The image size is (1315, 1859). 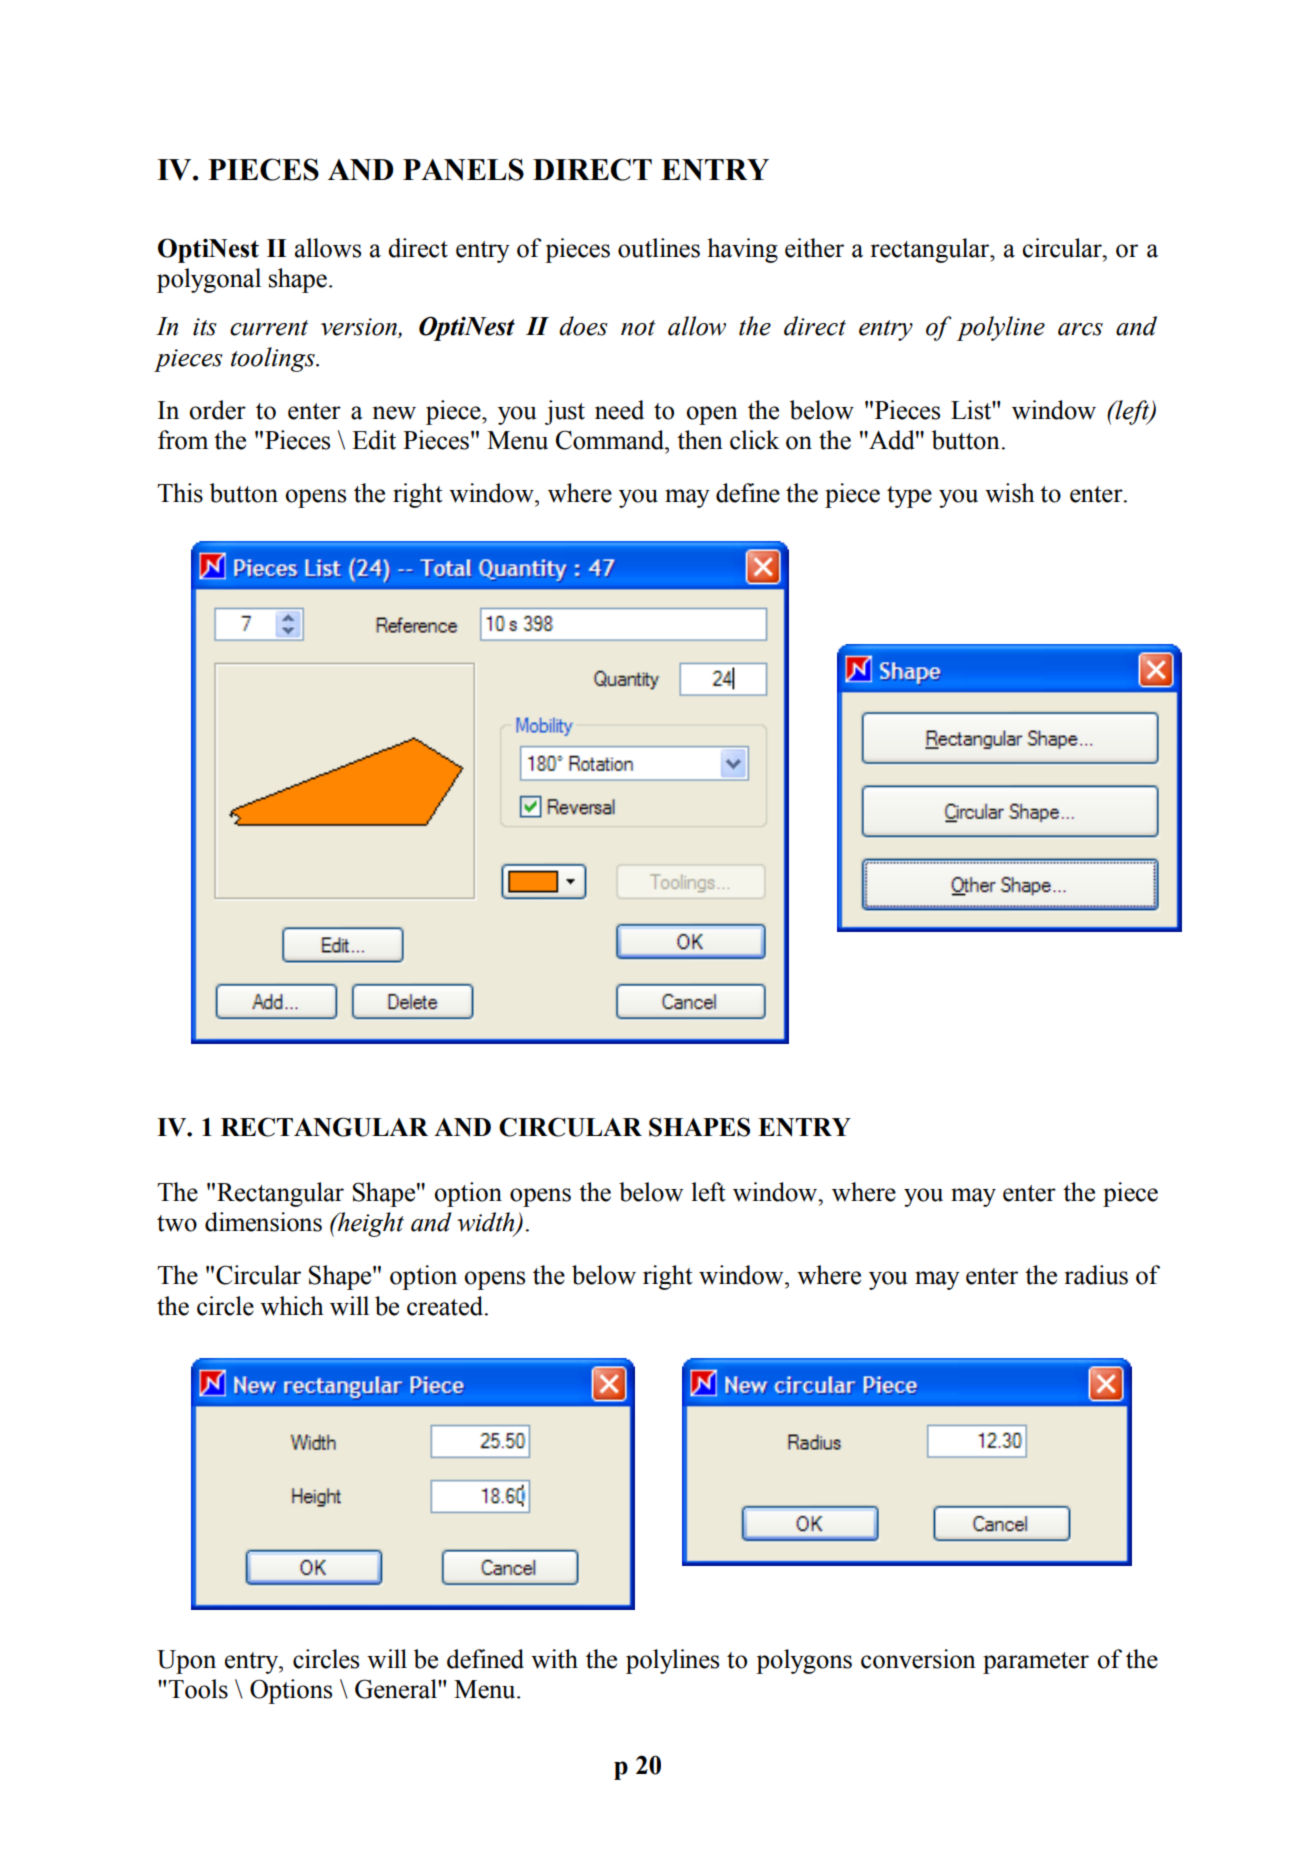 I want to click on which, so click(x=292, y=1306).
